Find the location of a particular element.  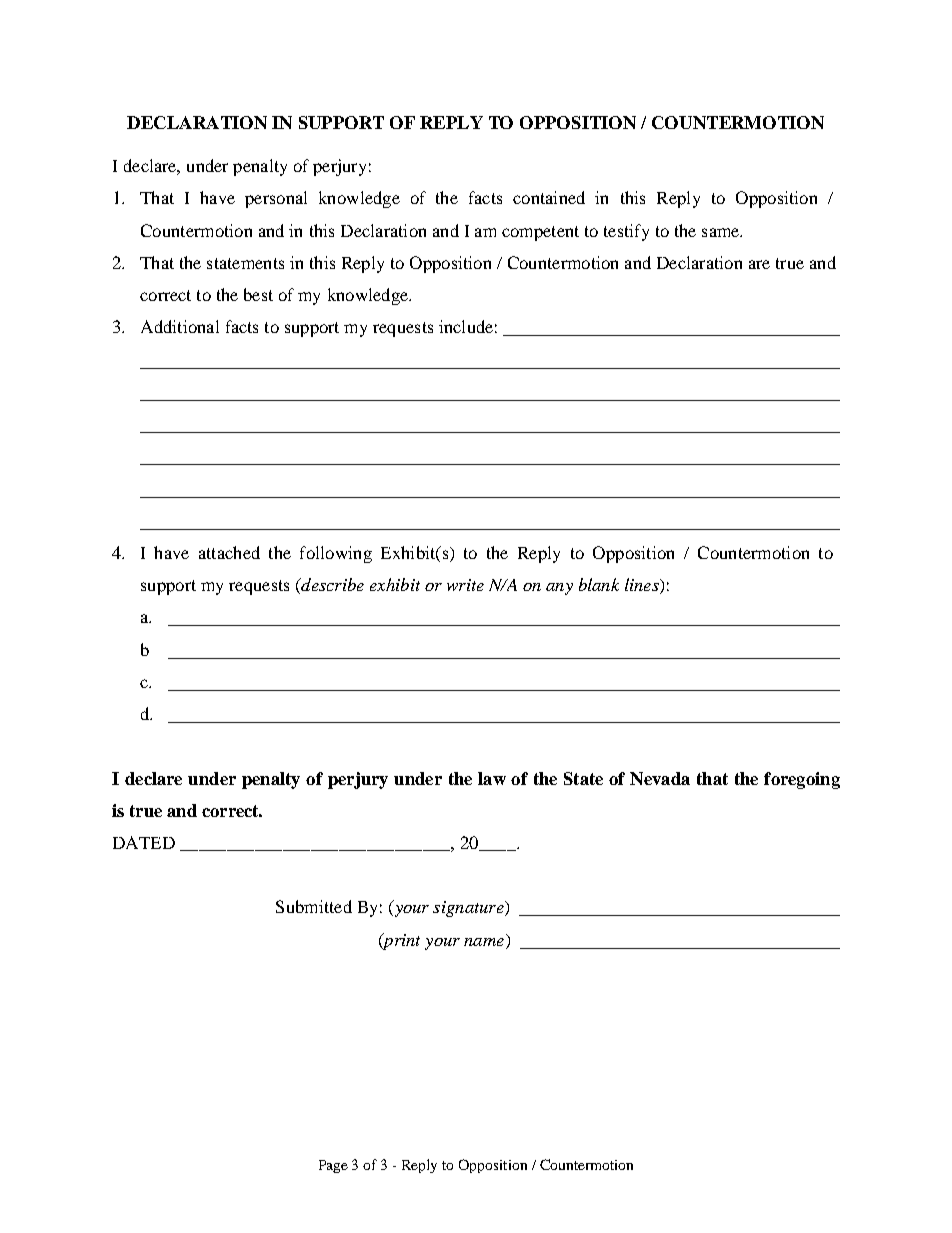

foregoing is located at coordinates (802, 780).
